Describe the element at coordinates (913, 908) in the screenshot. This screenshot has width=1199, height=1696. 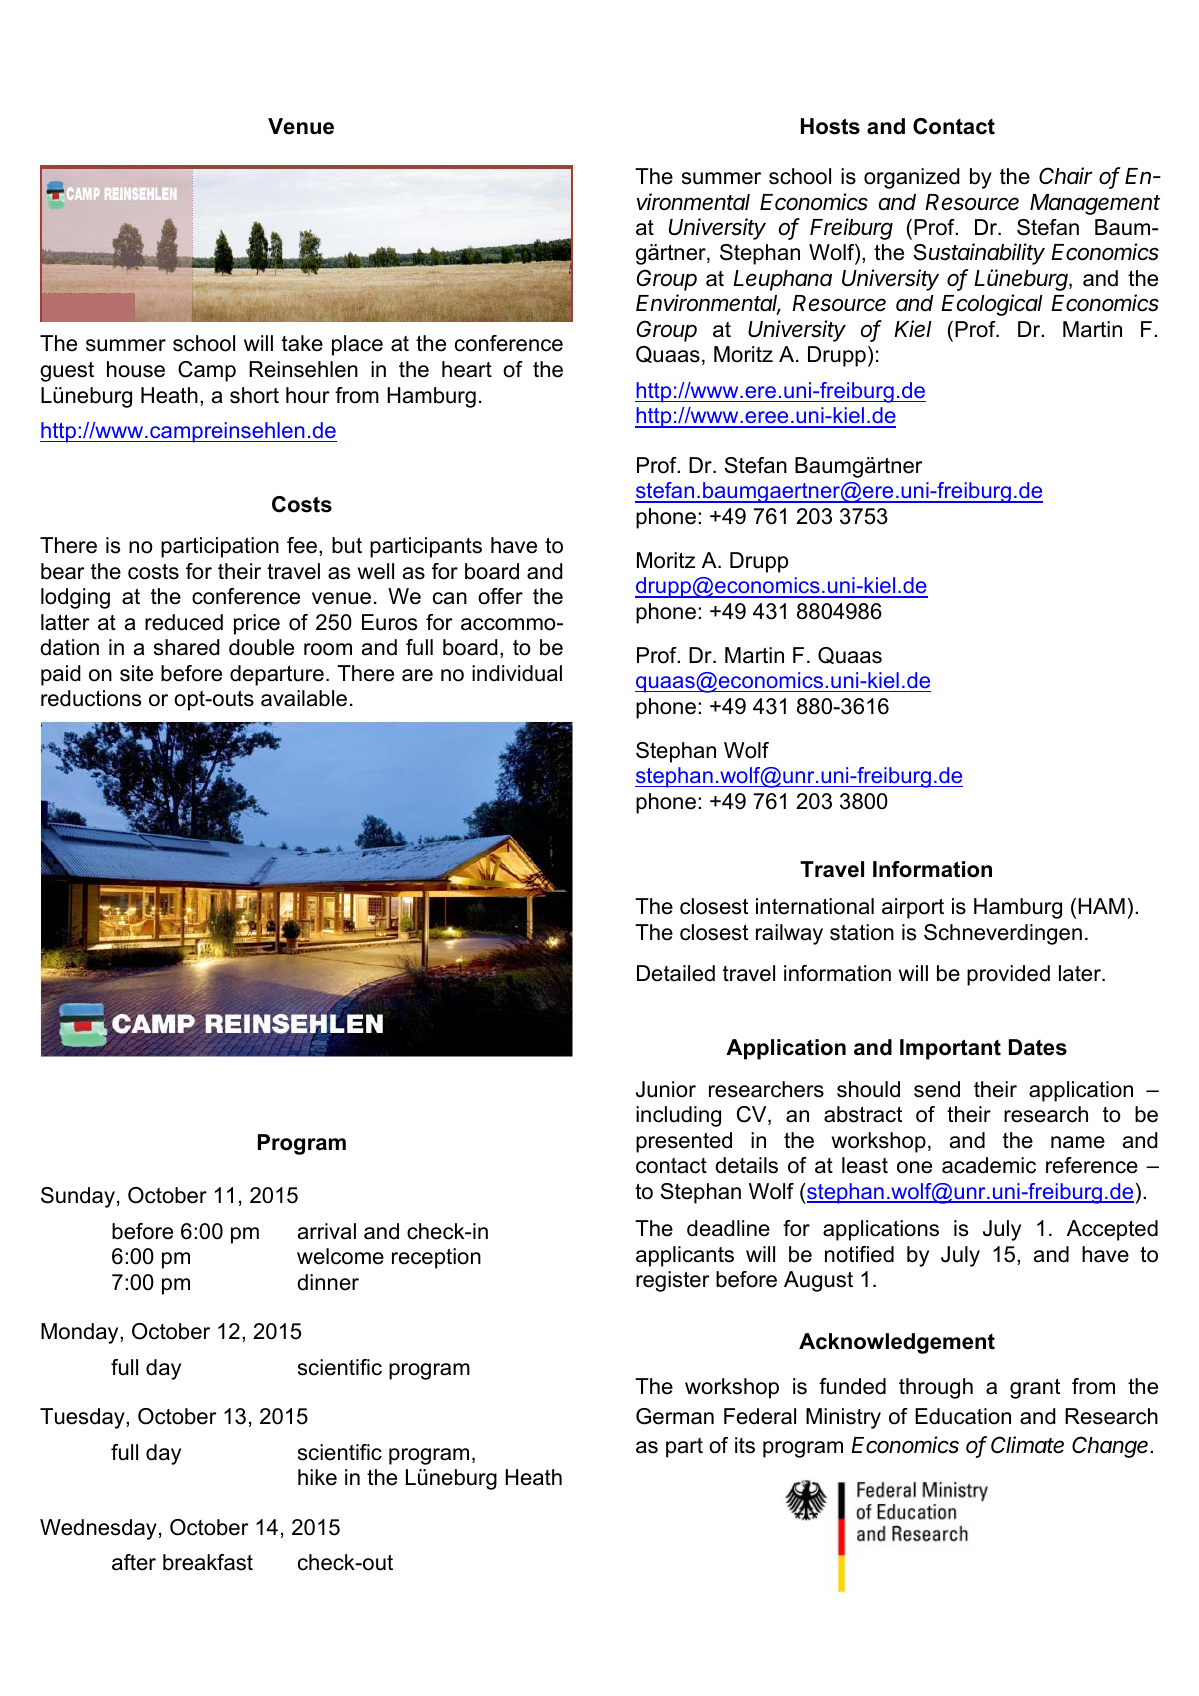
I see `airport` at that location.
